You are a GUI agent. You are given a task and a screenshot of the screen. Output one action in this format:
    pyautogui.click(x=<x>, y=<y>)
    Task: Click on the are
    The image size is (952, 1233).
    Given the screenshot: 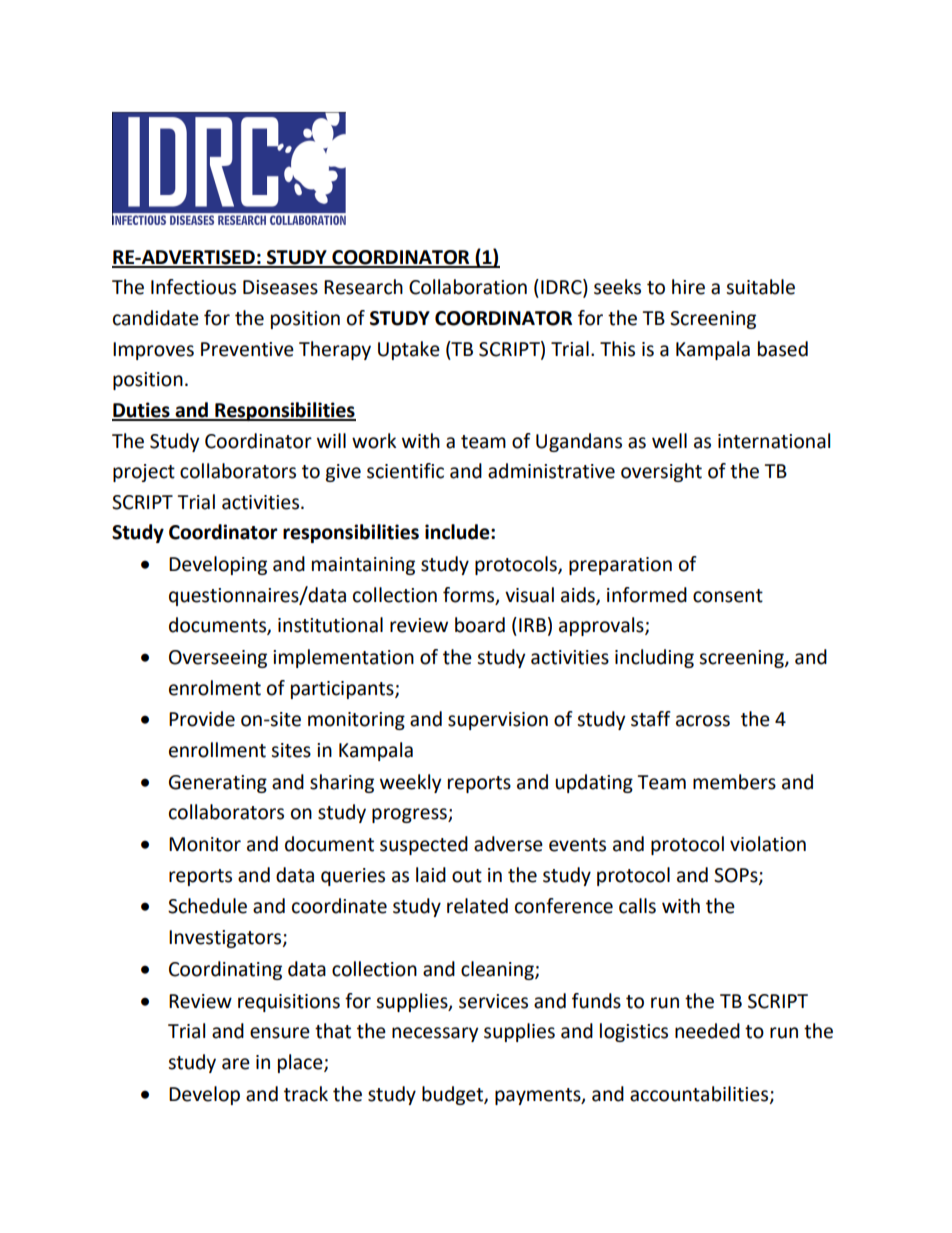 What is the action you would take?
    pyautogui.click(x=236, y=1064)
